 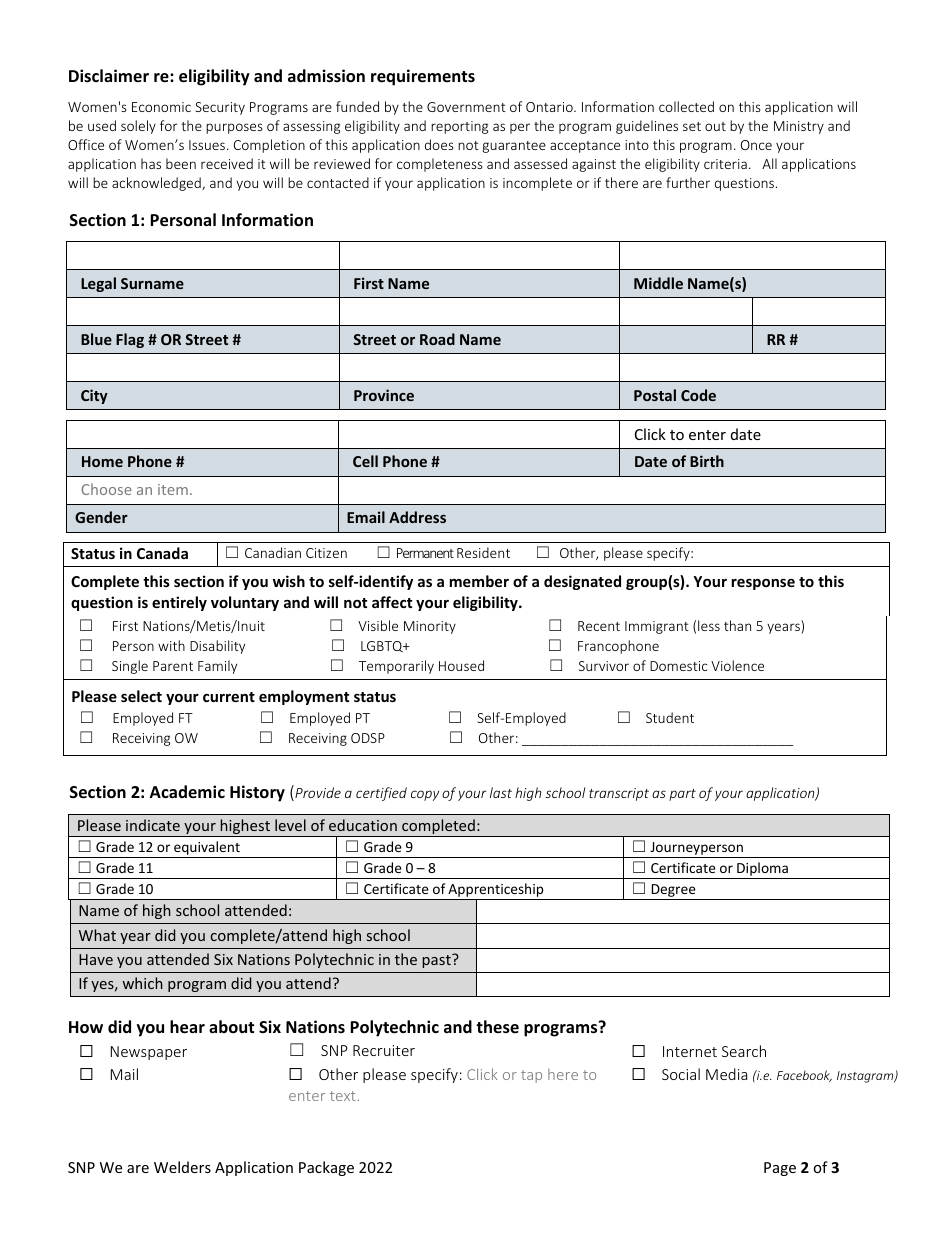 I want to click on less, so click(x=709, y=625).
